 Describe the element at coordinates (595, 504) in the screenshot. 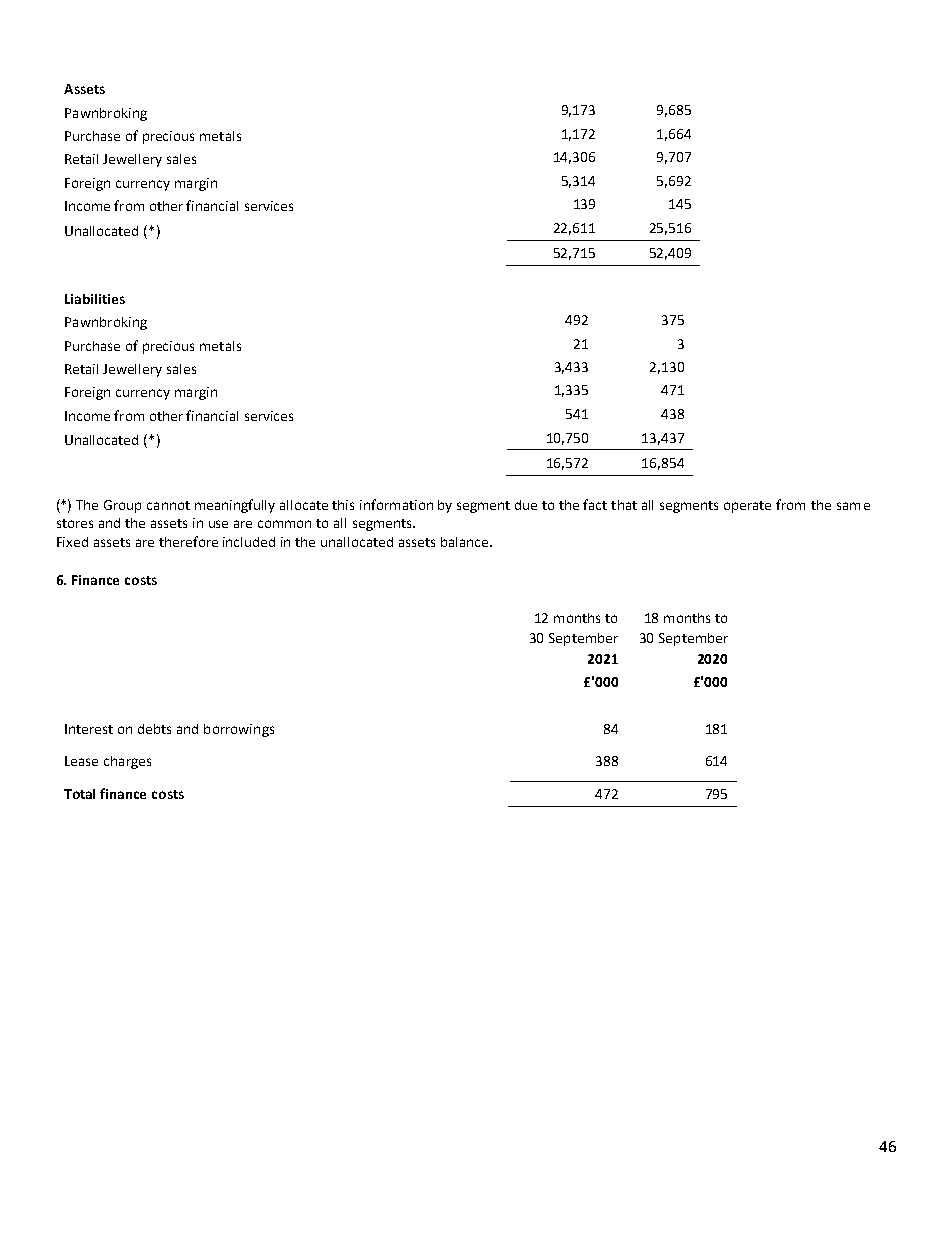

I see `fact` at that location.
